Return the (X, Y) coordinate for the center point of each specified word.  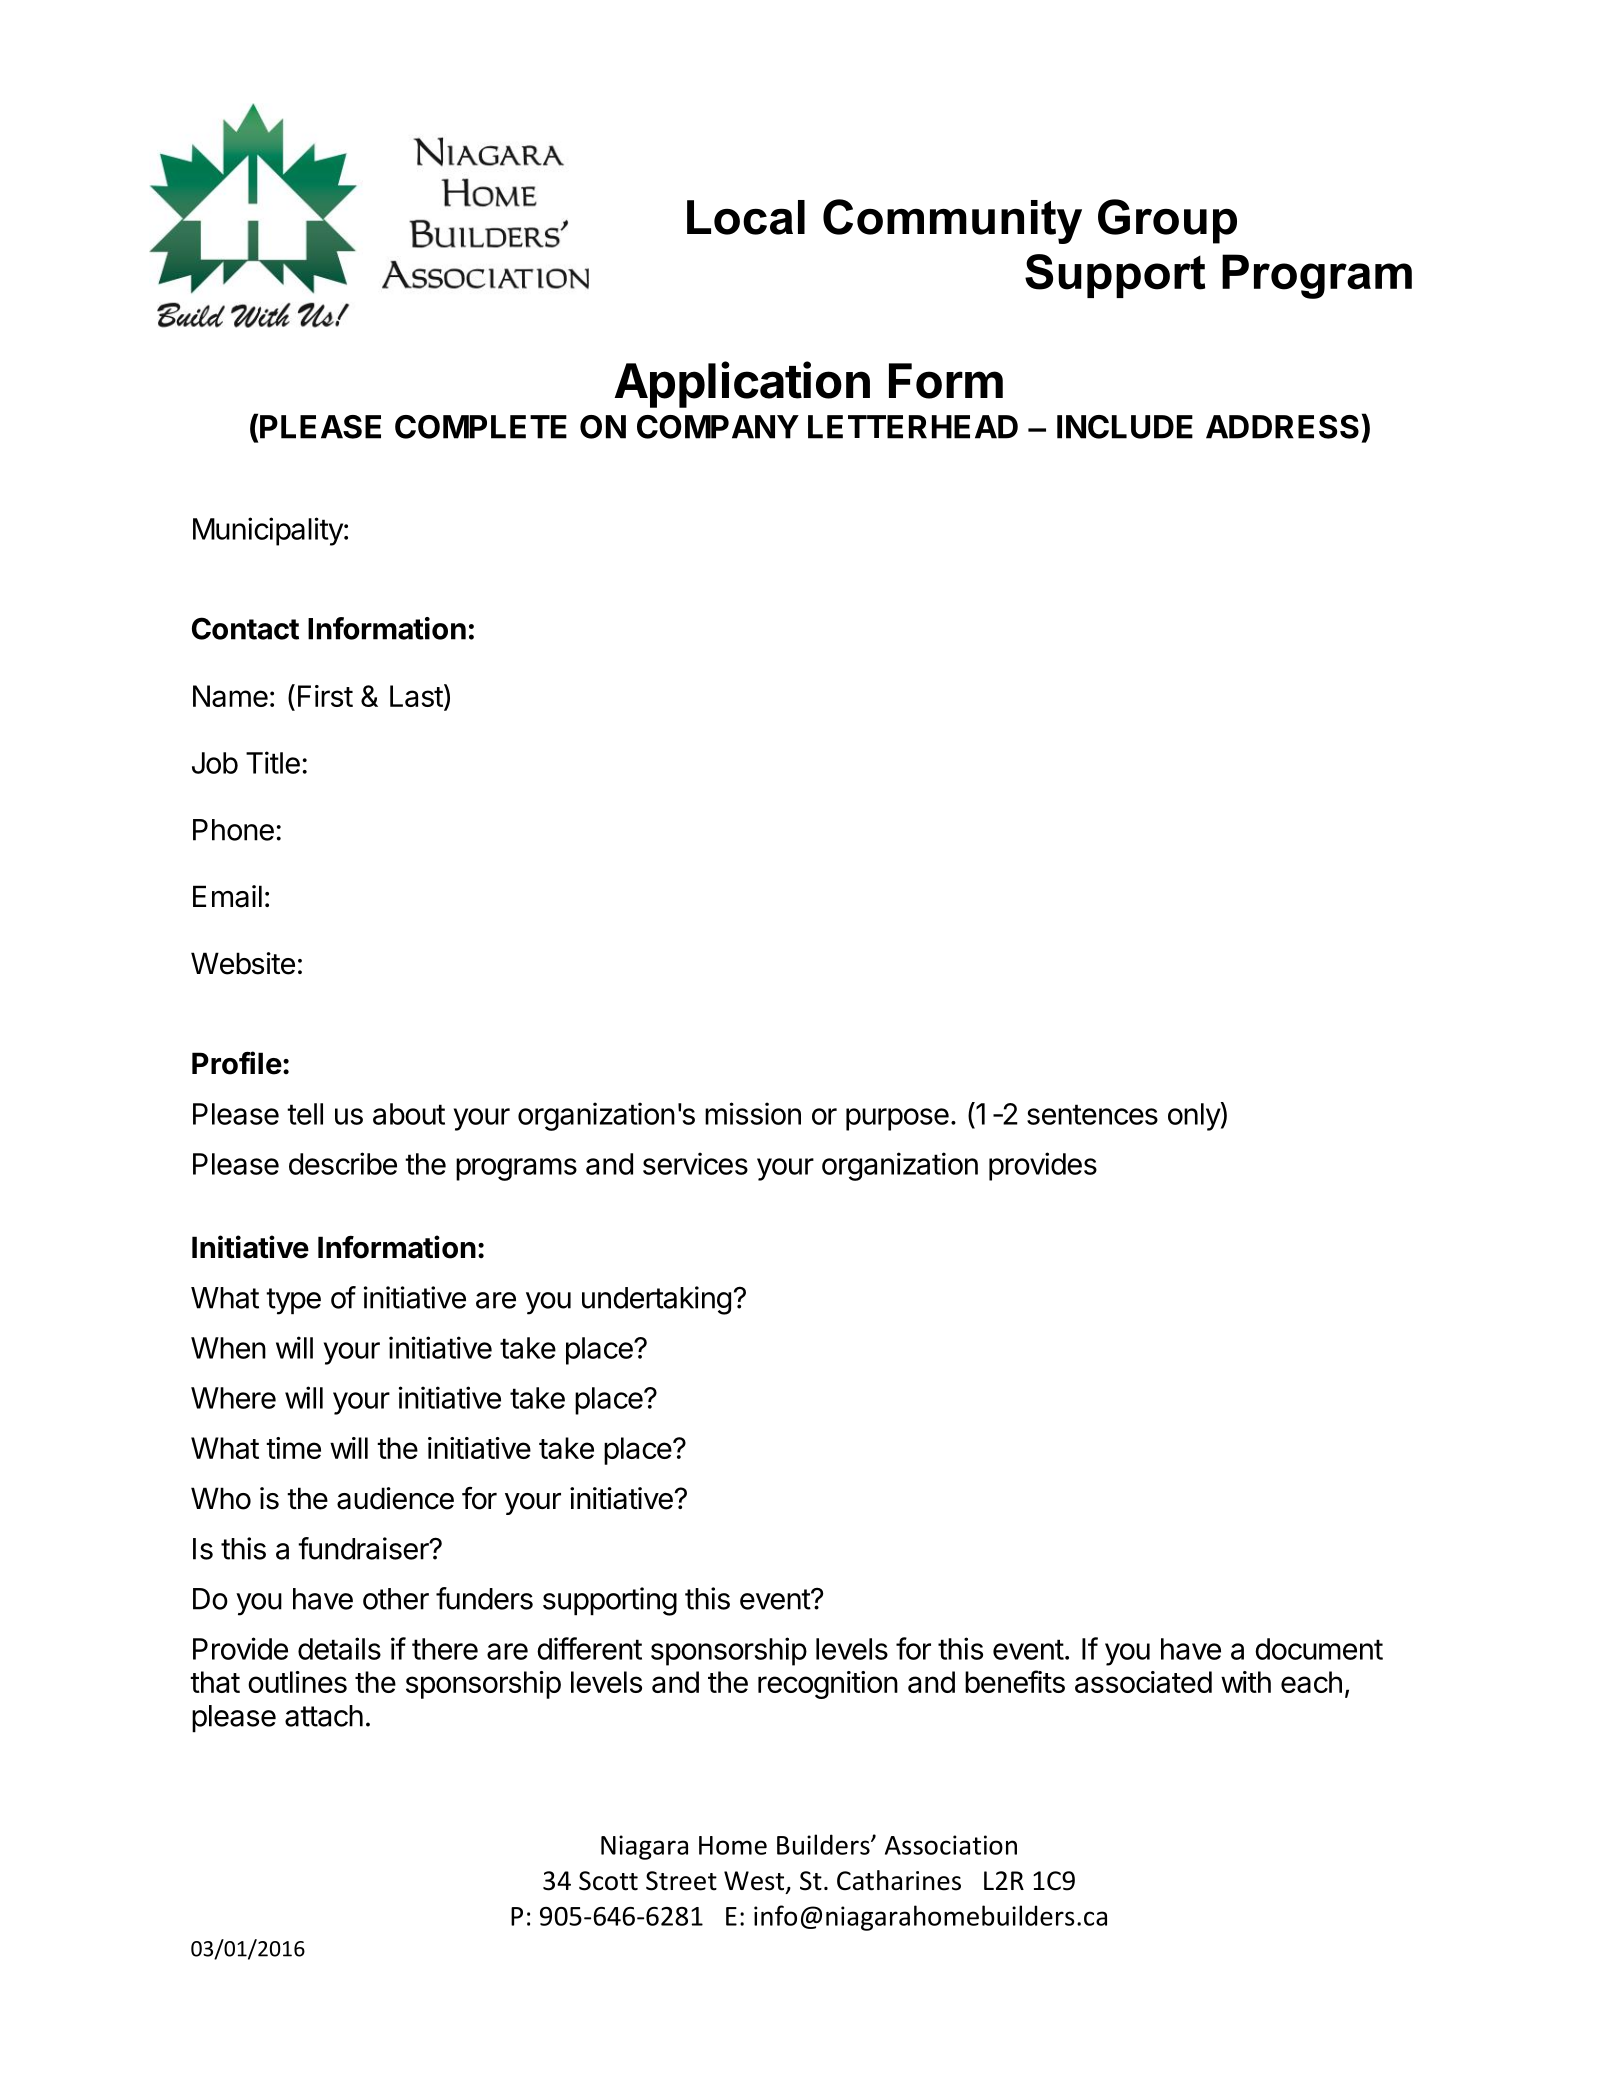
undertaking (656, 1300)
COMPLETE (481, 427)
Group (1167, 221)
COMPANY (718, 427)
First (325, 696)
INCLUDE (1125, 427)
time (293, 1448)
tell (305, 1114)
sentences (1092, 1114)
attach (324, 1716)
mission (753, 1113)
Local (746, 217)
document (1319, 1649)
